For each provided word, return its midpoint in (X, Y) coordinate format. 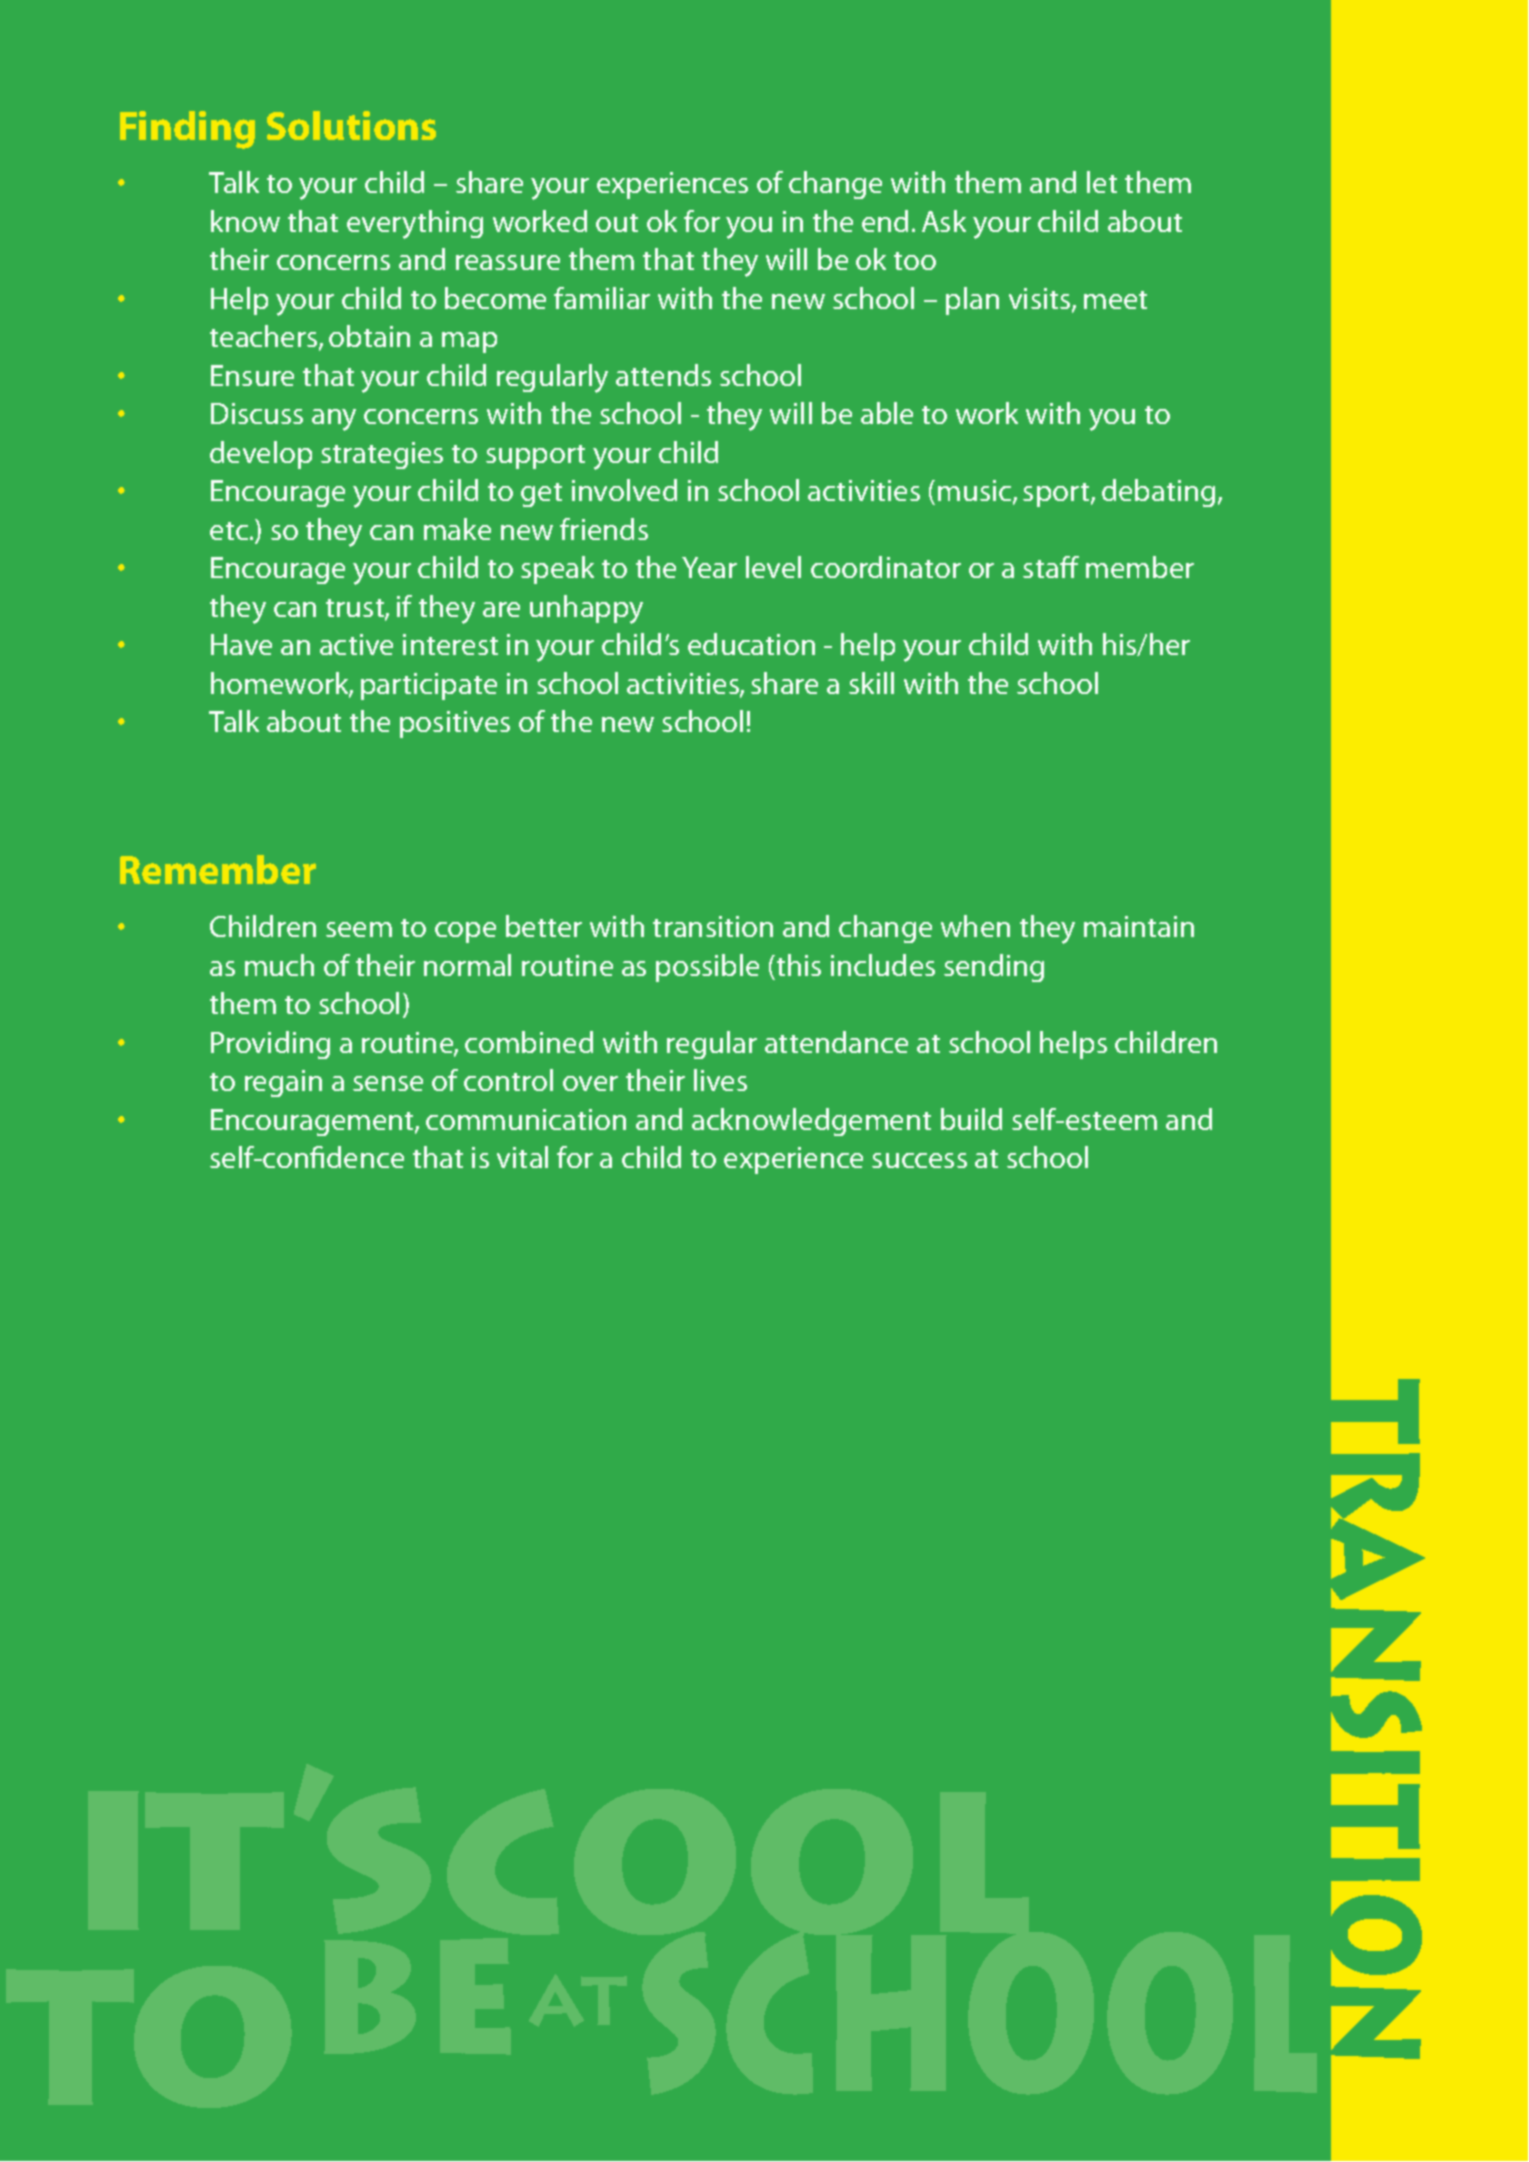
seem (359, 929)
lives (720, 1080)
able (887, 413)
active (356, 644)
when (975, 926)
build (971, 1119)
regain (283, 1083)
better (544, 926)
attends (663, 375)
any (334, 420)
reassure (508, 262)
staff (1051, 567)
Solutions (351, 125)
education (751, 644)
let (1102, 182)
